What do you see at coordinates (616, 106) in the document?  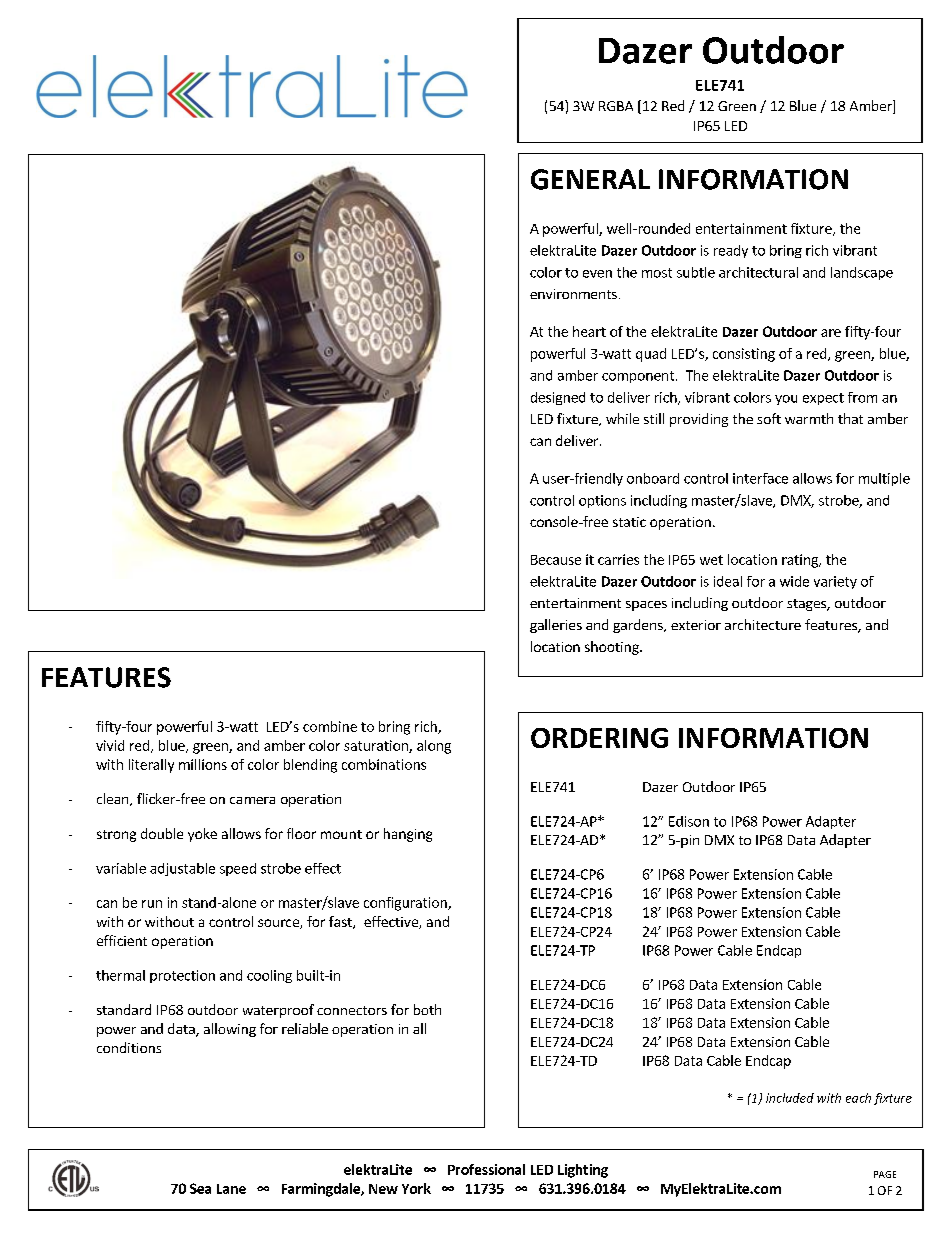 I see `RGBA` at bounding box center [616, 106].
